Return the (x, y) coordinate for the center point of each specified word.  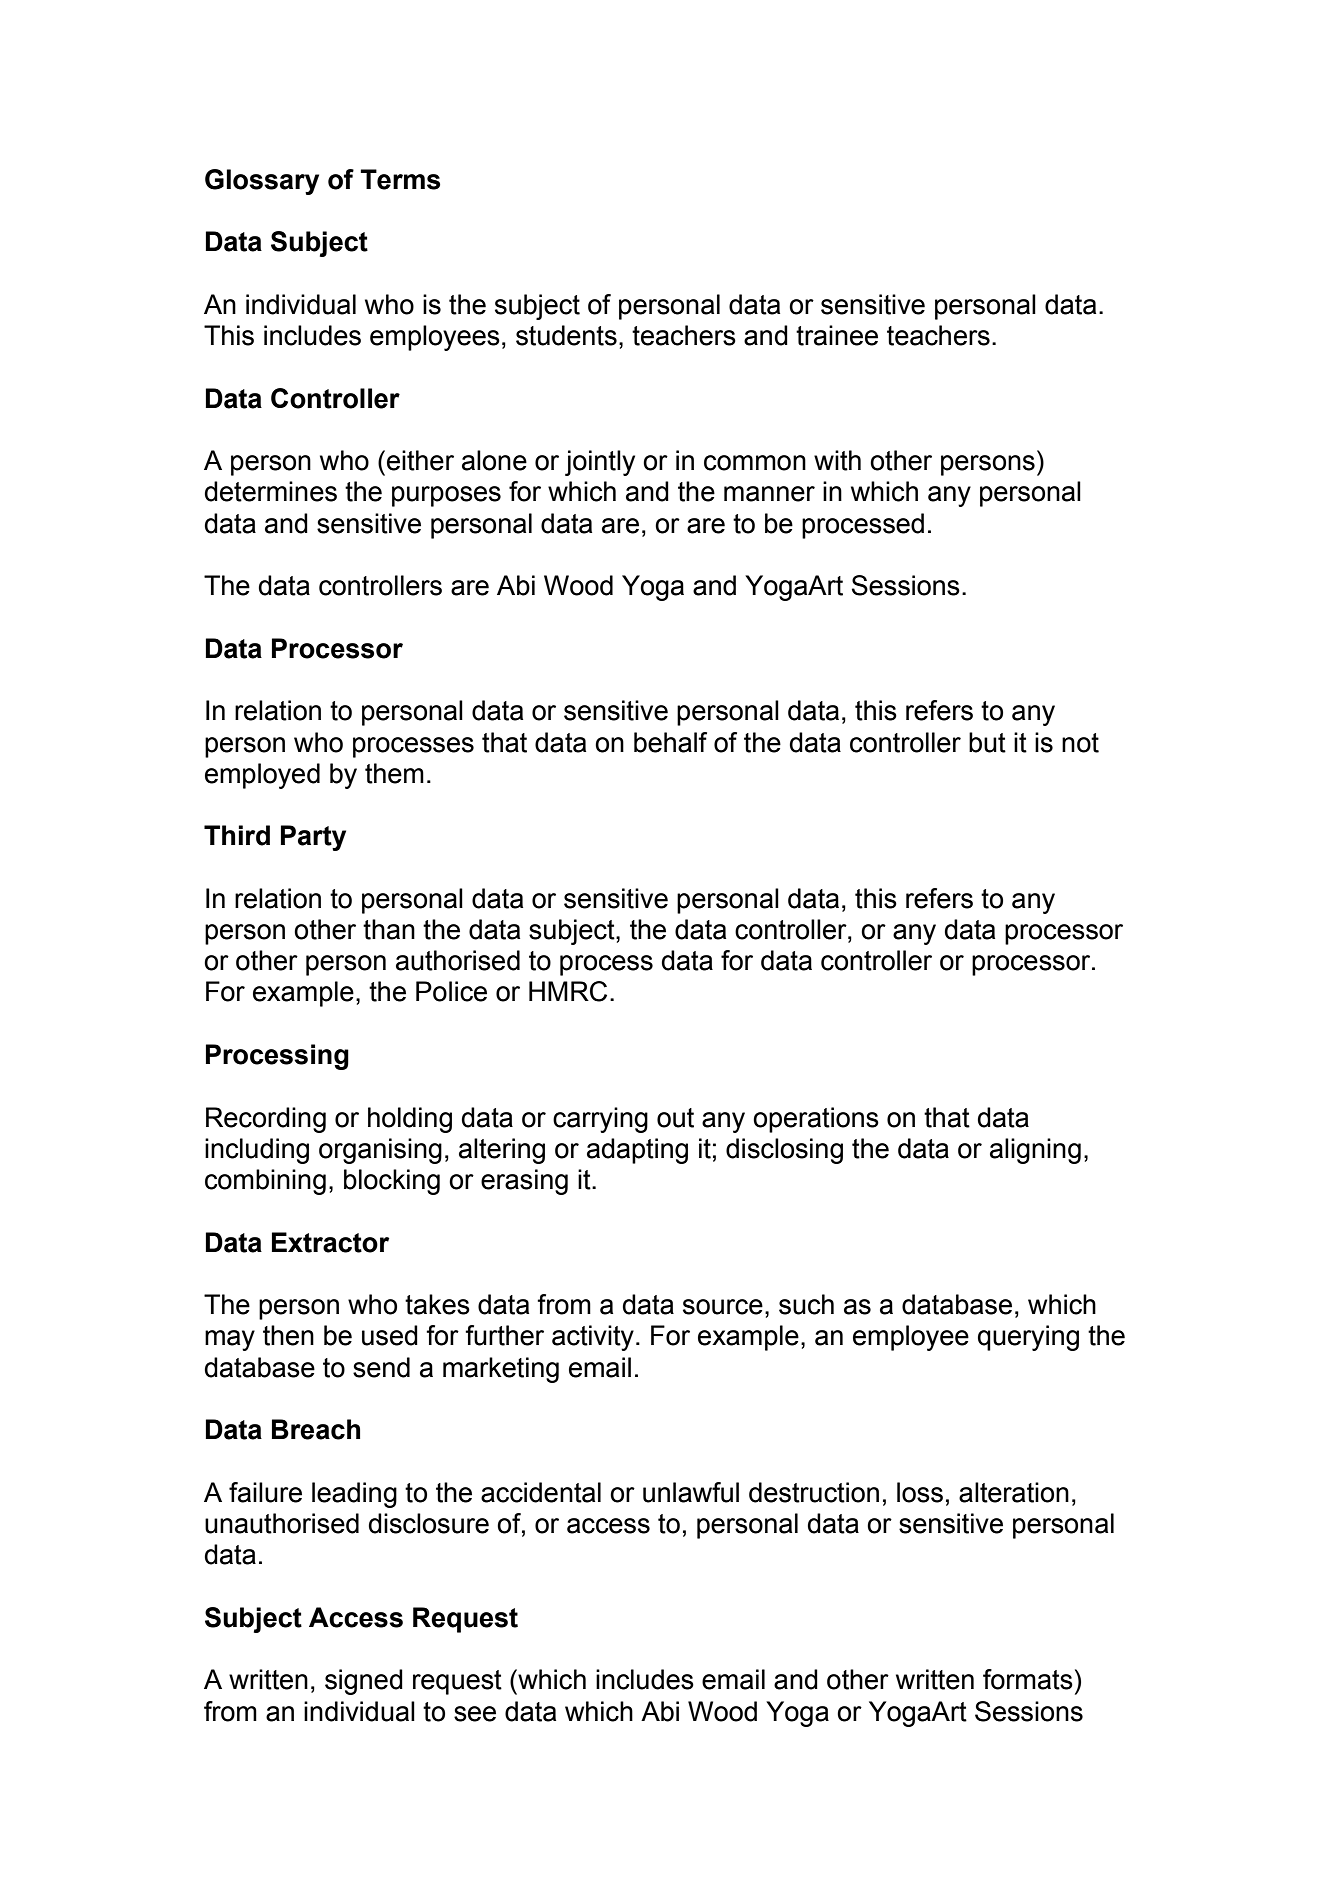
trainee (837, 335)
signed (364, 1682)
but (987, 742)
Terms (400, 179)
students (566, 335)
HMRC (568, 991)
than (389, 929)
